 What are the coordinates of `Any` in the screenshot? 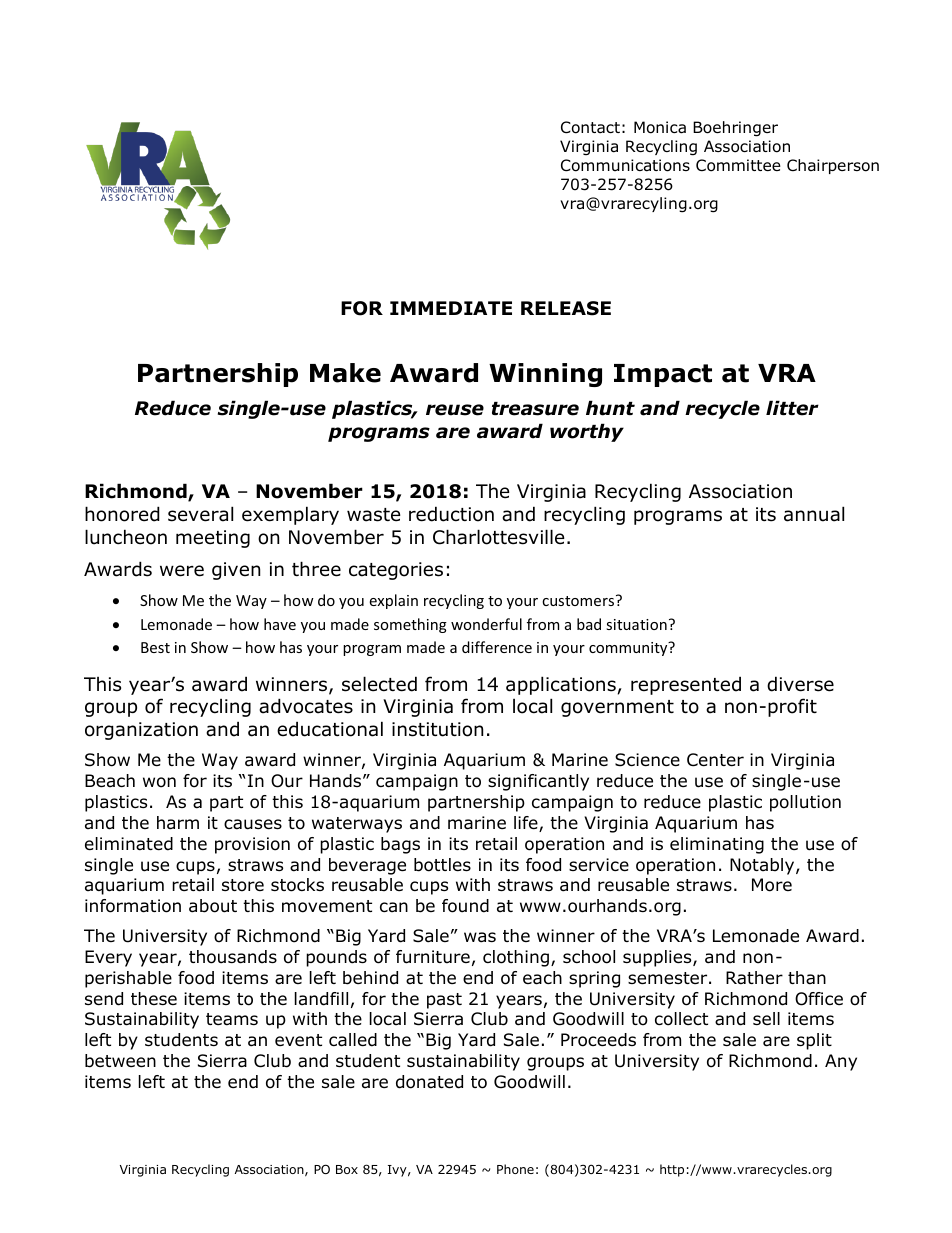 It's located at (841, 1062).
